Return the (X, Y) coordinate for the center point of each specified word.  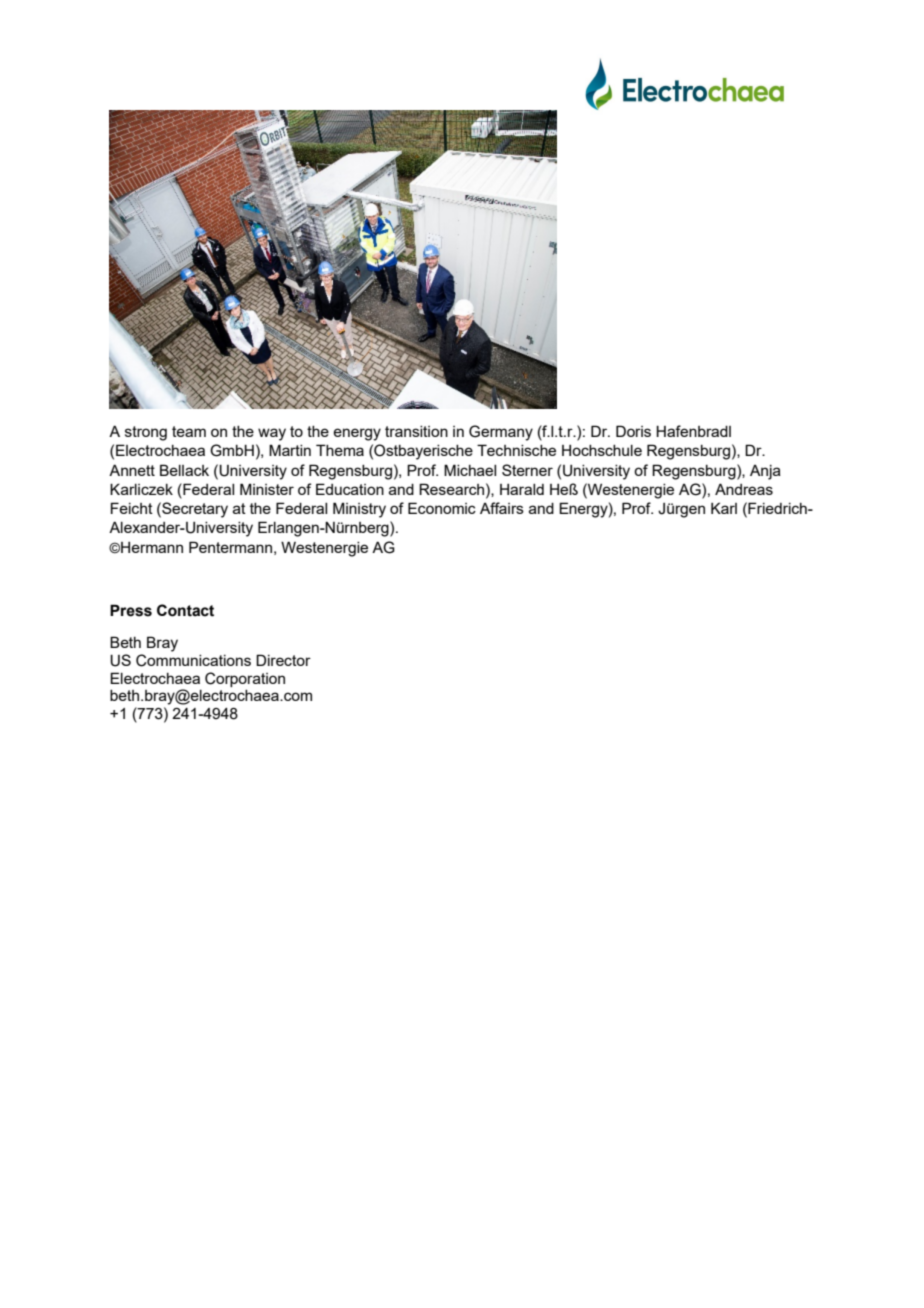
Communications (193, 660)
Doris (633, 431)
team (189, 431)
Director (283, 660)
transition (416, 431)
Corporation (245, 679)
